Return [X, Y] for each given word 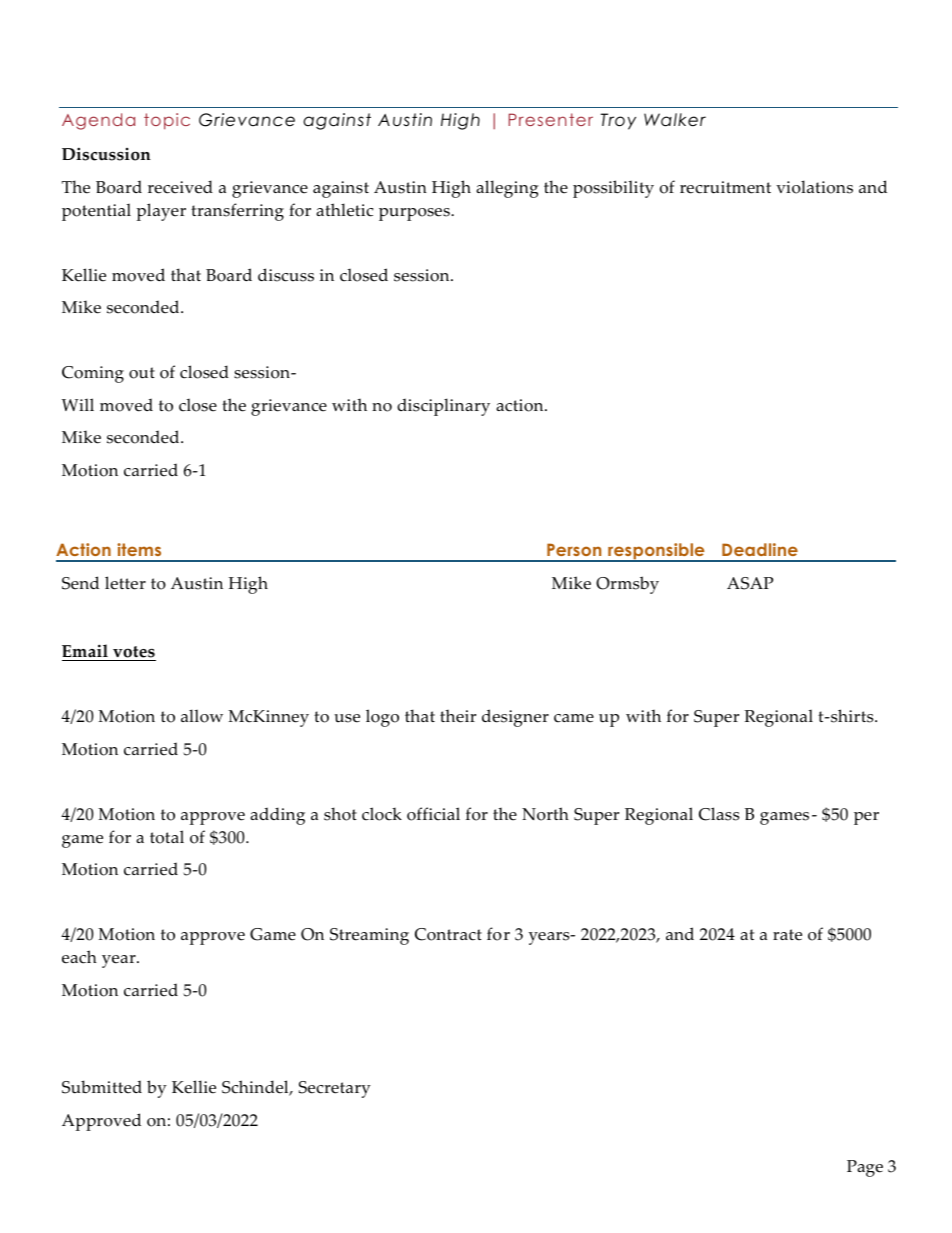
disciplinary [443, 407]
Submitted [102, 1087]
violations [814, 187]
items [139, 549]
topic [167, 121]
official [433, 814]
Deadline [760, 549]
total [167, 837]
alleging [507, 189]
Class [719, 814]
